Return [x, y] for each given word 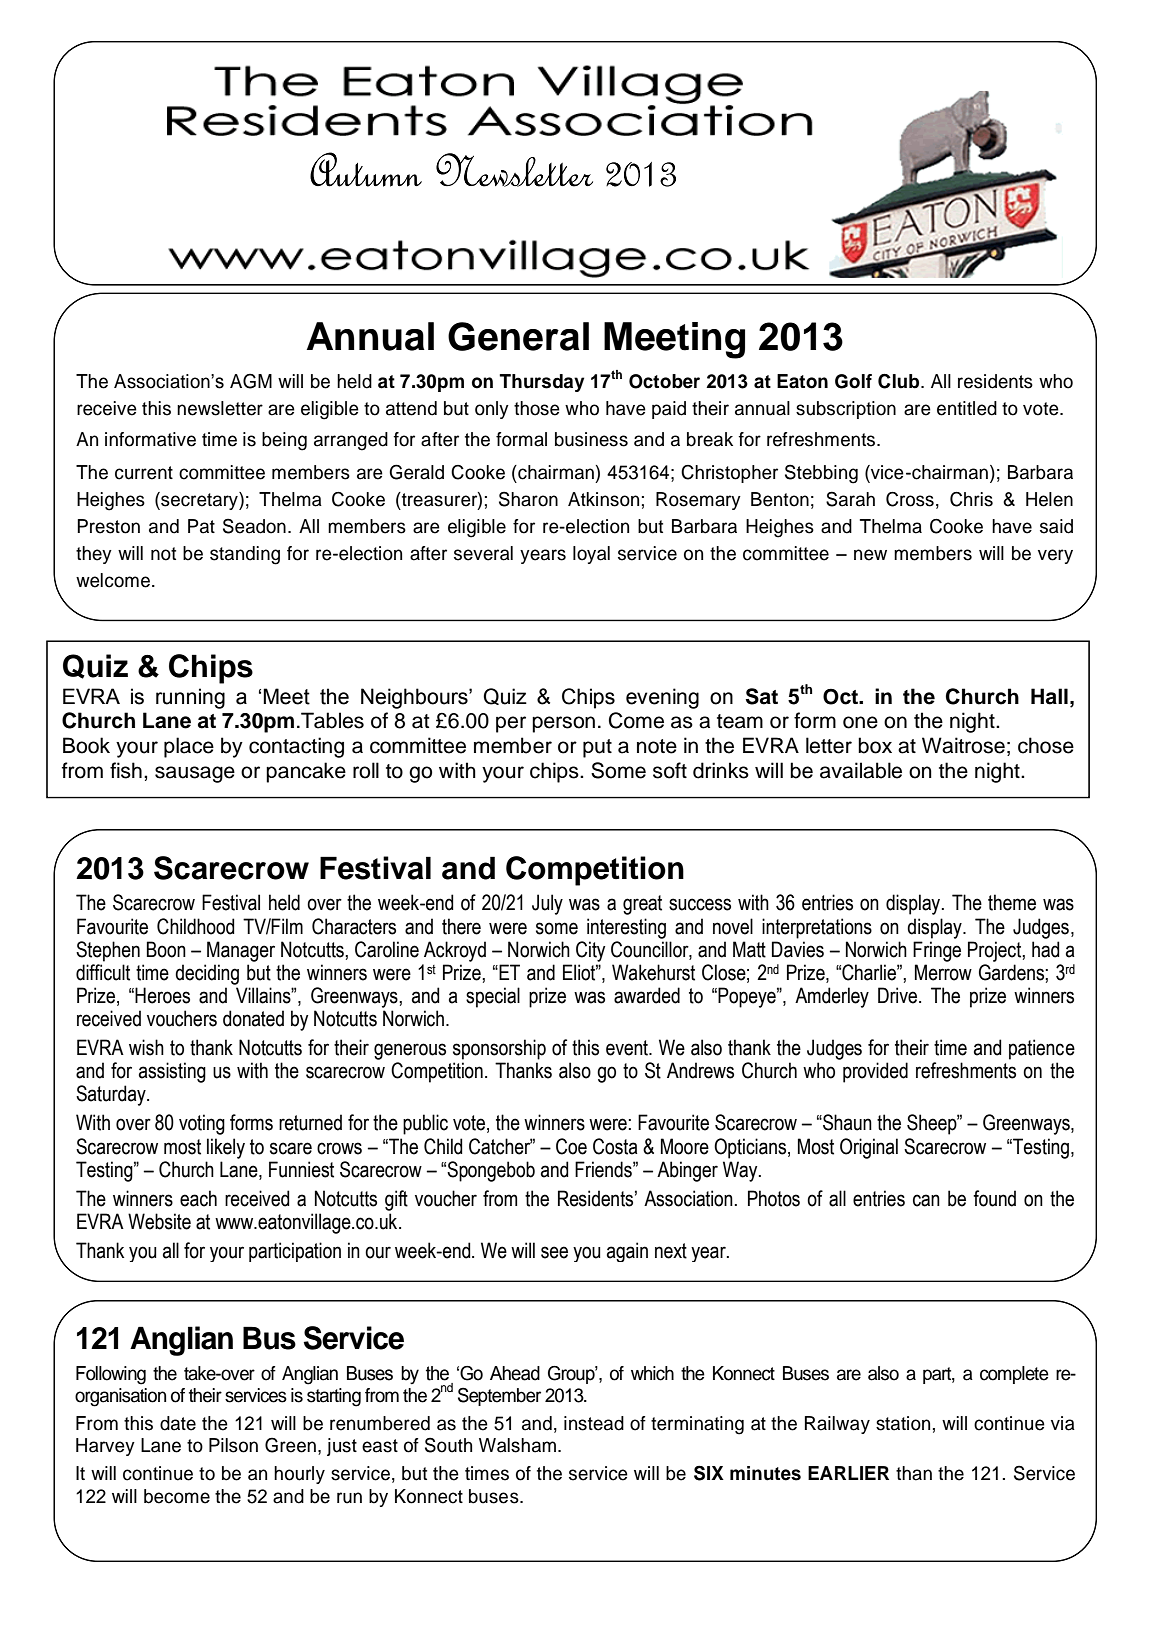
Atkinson [603, 499]
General [518, 336]
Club [900, 381]
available [861, 770]
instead [594, 1423]
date [178, 1423]
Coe [571, 1146]
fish [126, 770]
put [597, 748]
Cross [910, 499]
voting [202, 1124]
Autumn [366, 169]
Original [869, 1148]
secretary [199, 501]
